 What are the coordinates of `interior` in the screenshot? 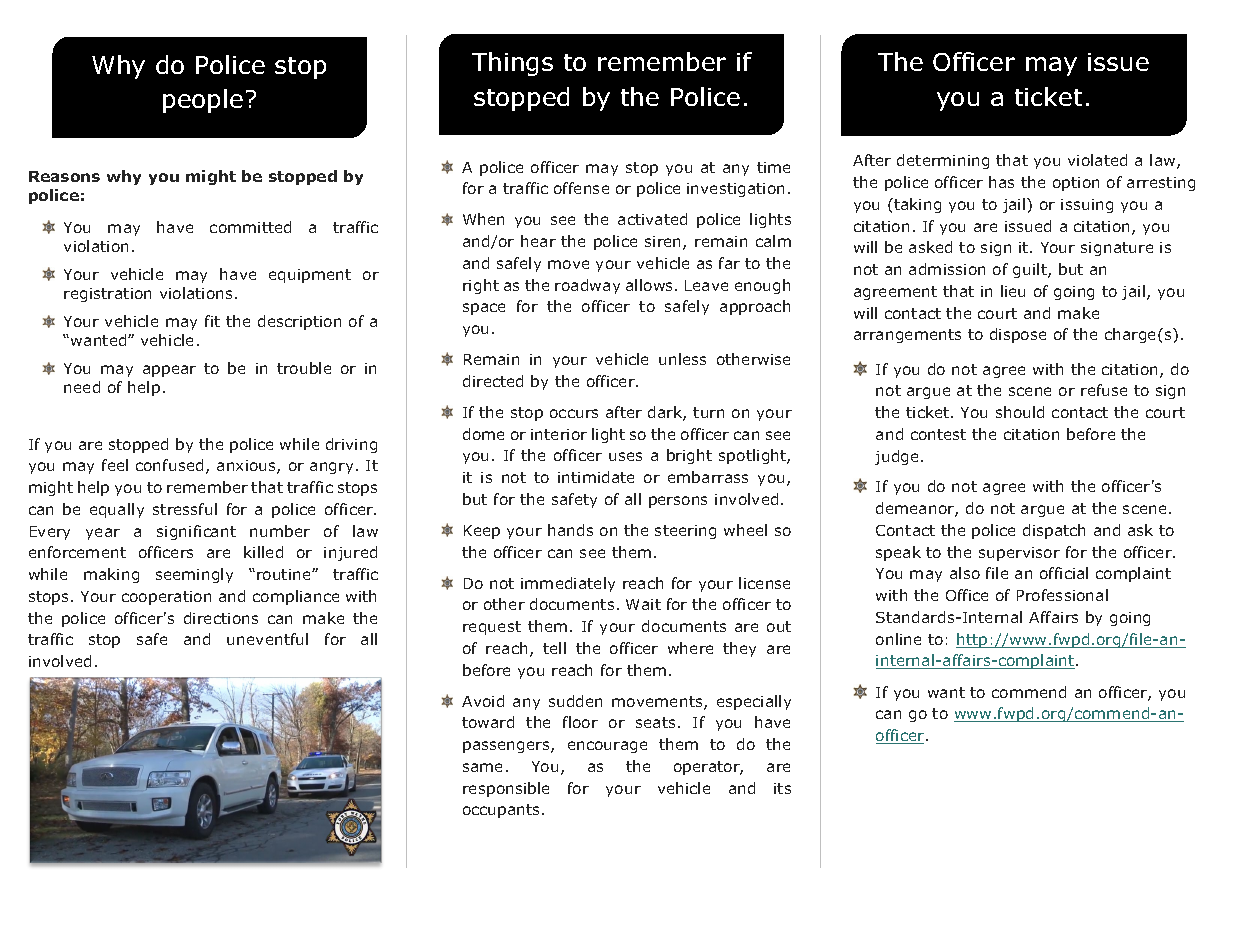 It's located at (559, 434).
